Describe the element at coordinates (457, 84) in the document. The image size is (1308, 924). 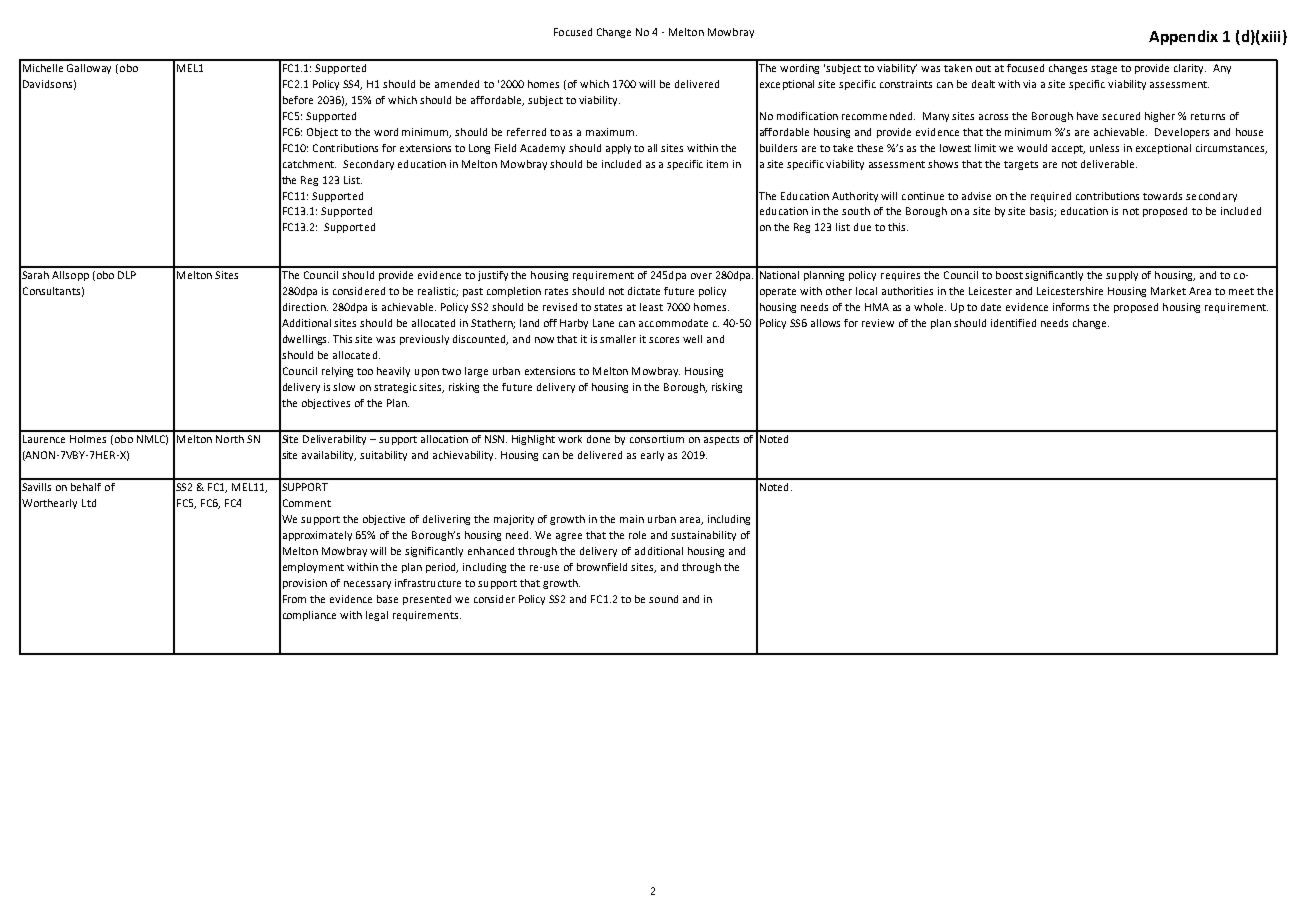
I see `amended` at that location.
